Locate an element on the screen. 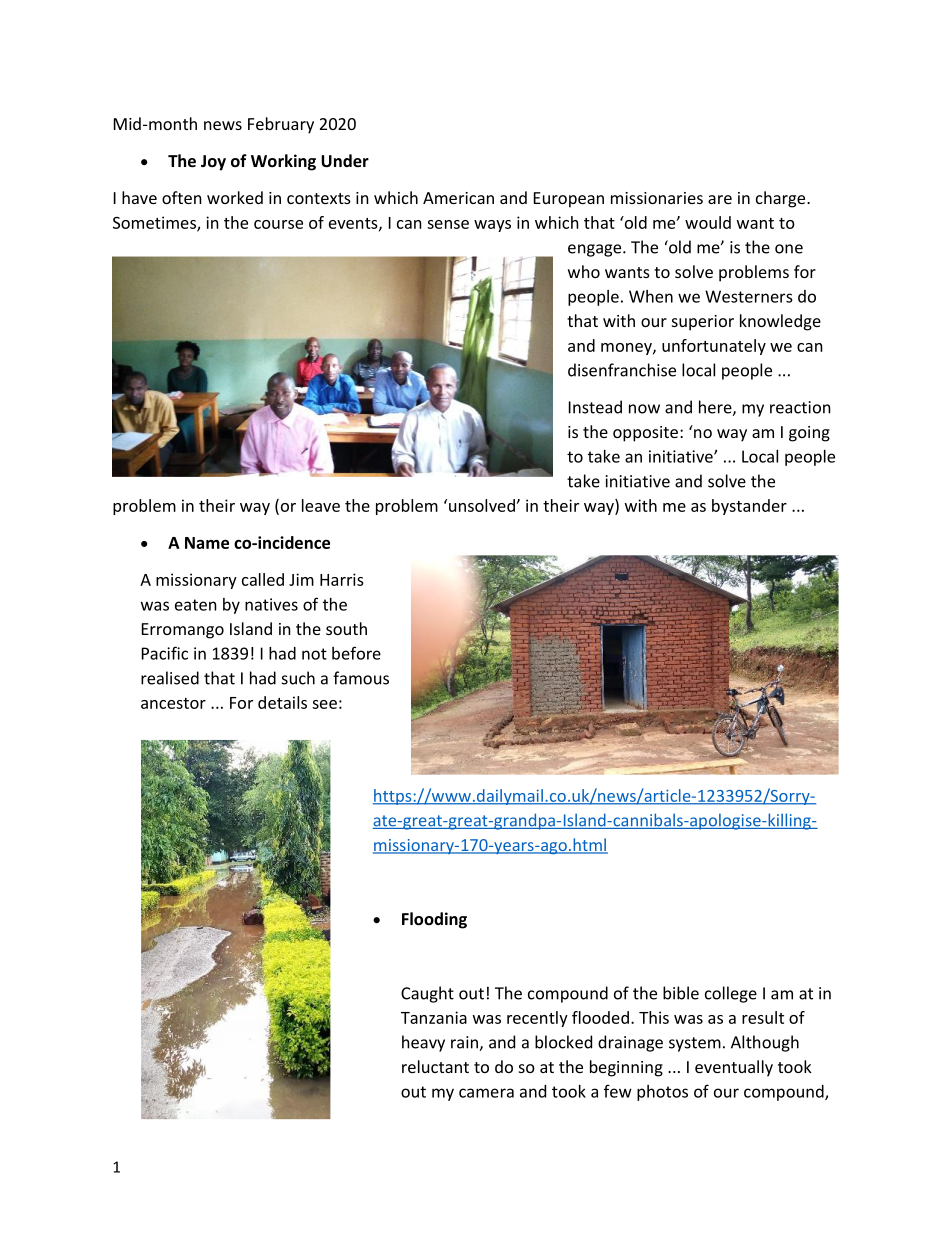 Image resolution: width=952 pixels, height=1233 pixels. bystander is located at coordinates (749, 507).
